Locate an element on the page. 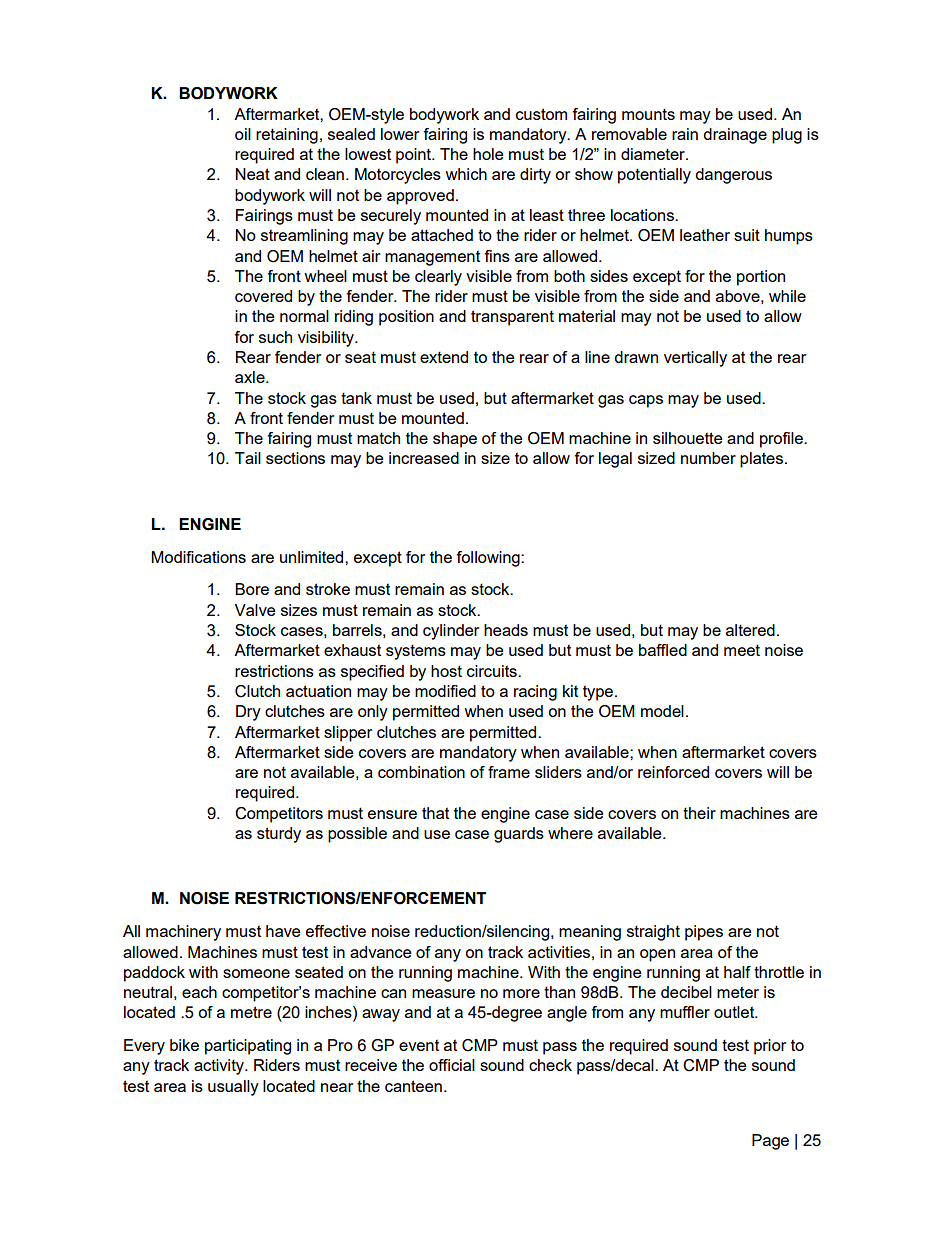 The image size is (952, 1233). oil is located at coordinates (243, 134).
